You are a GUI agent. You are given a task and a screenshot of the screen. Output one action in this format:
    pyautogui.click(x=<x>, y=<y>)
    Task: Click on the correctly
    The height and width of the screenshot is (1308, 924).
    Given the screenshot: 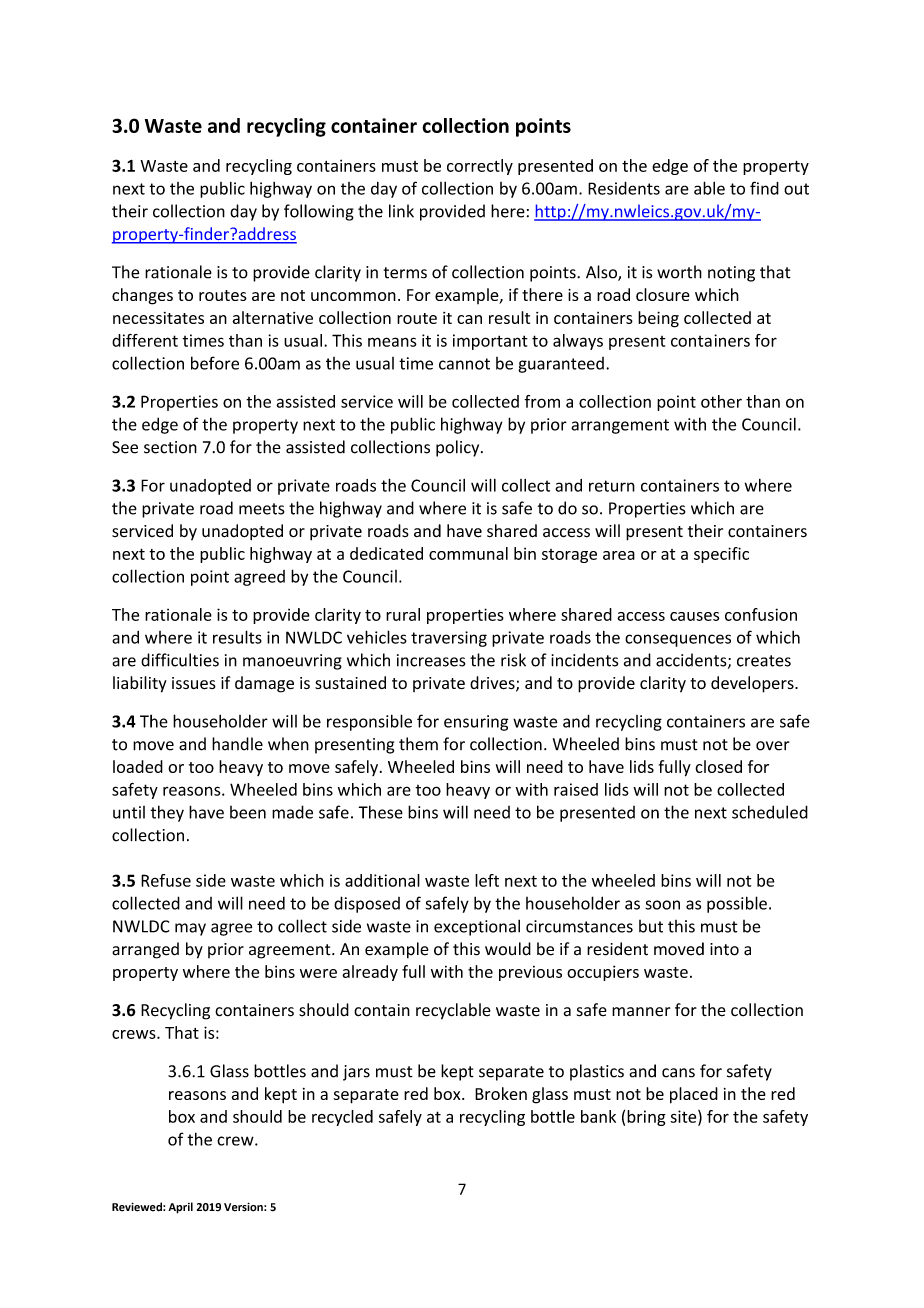 What is the action you would take?
    pyautogui.click(x=480, y=167)
